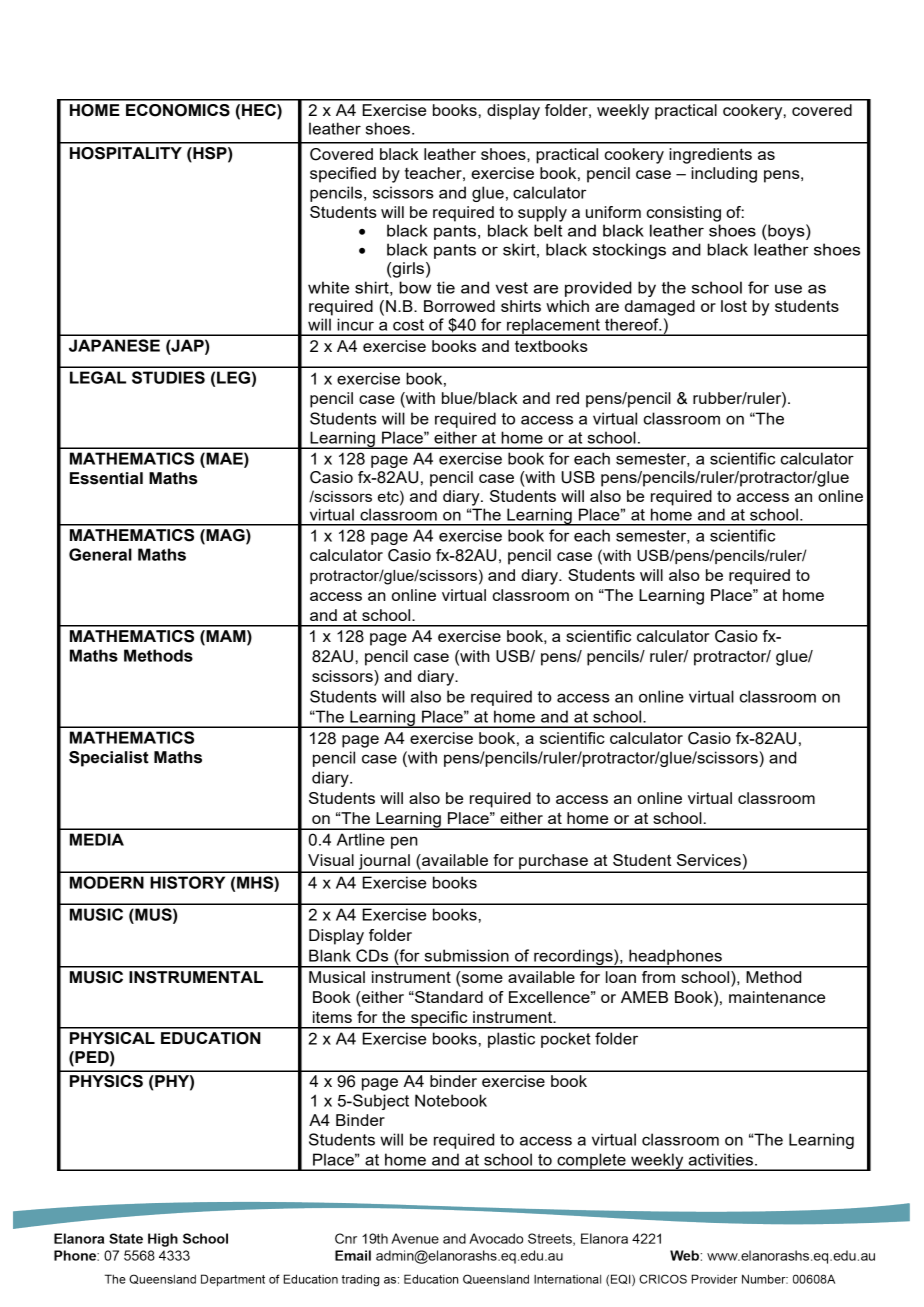 The image size is (924, 1307). What do you see at coordinates (106, 1081) in the screenshot?
I see `PHYSICS` at bounding box center [106, 1081].
